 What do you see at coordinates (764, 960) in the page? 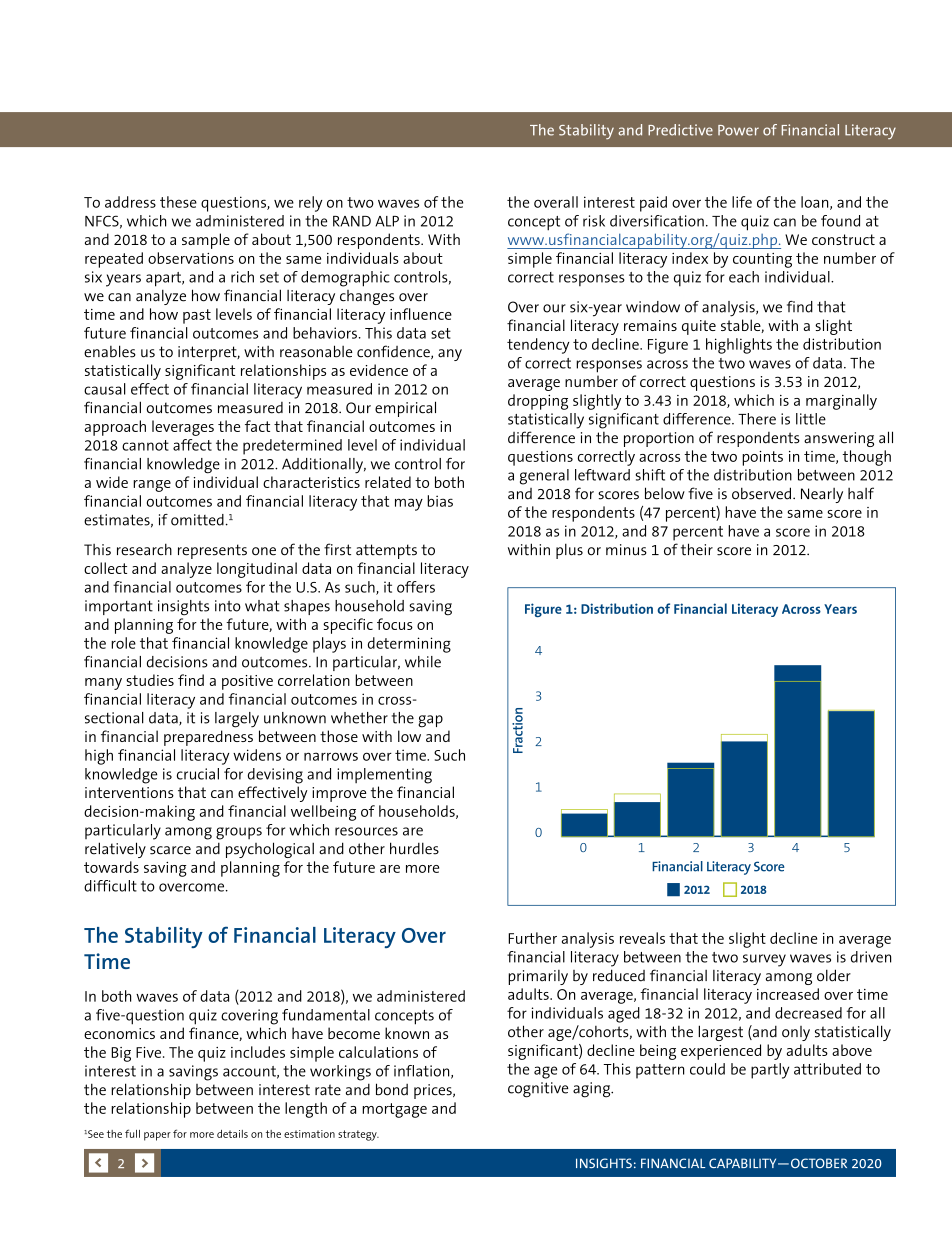
I see `survey` at bounding box center [764, 960].
